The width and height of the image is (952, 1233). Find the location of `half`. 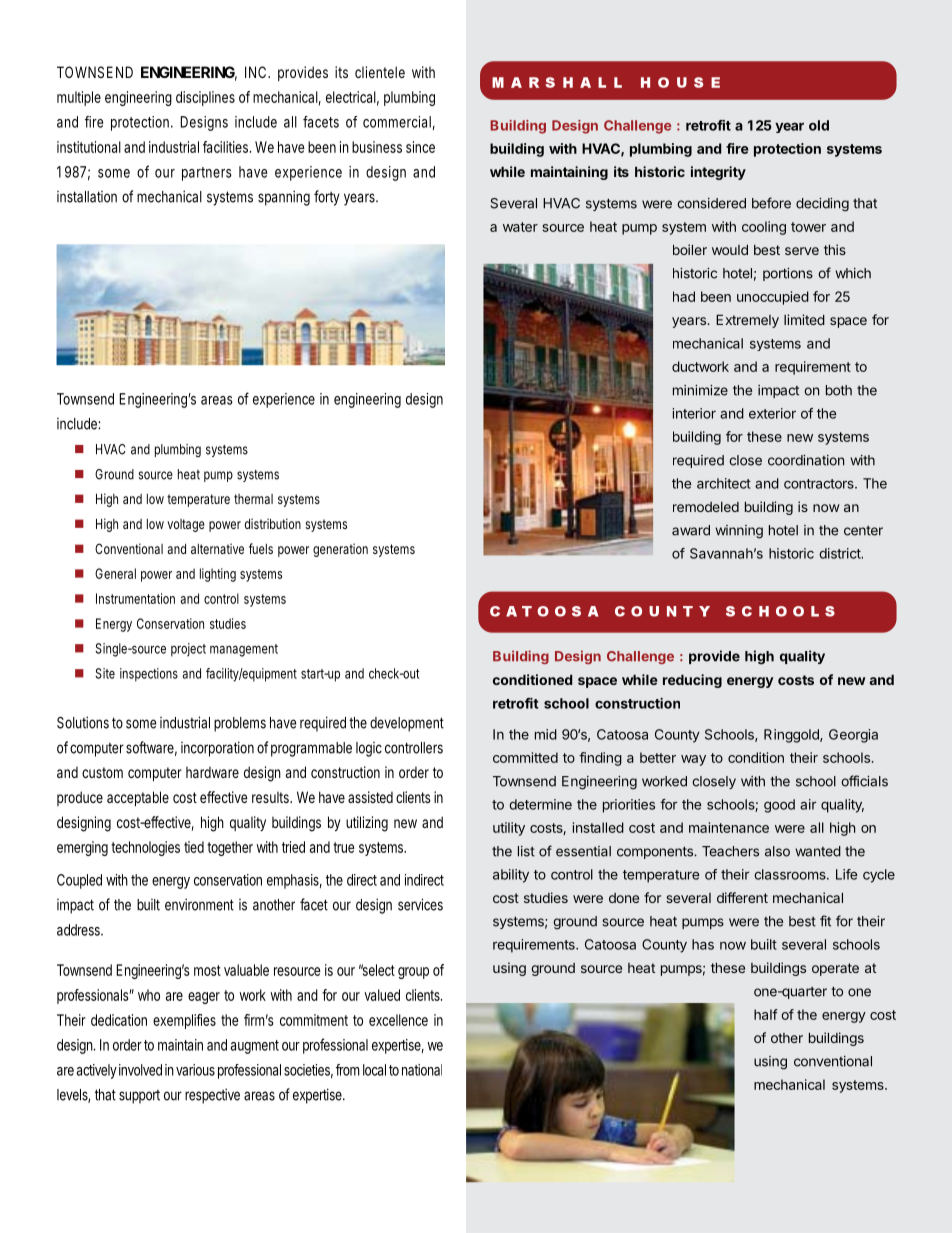

half is located at coordinates (766, 1014).
